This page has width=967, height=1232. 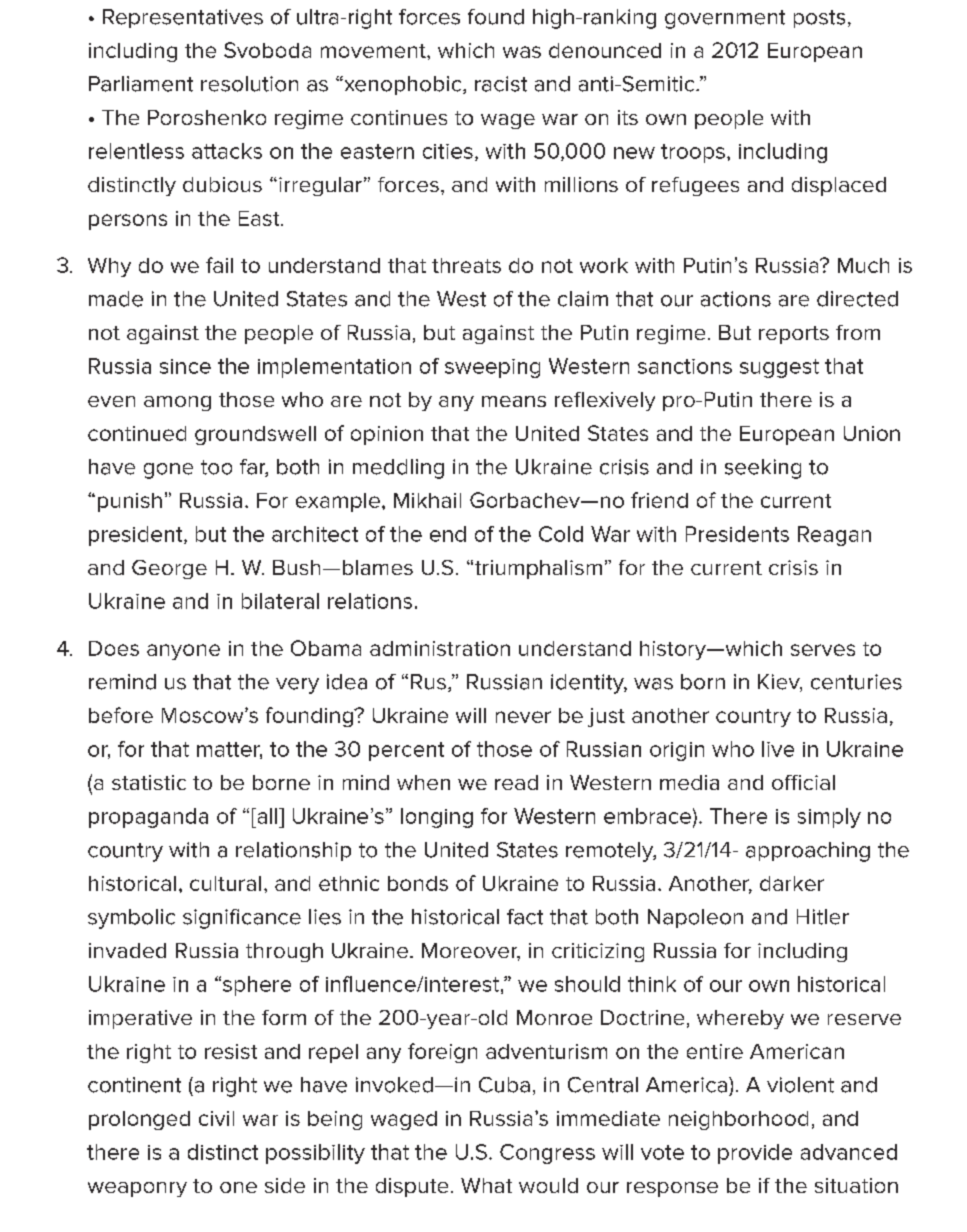 I want to click on sweeping, so click(x=492, y=368).
